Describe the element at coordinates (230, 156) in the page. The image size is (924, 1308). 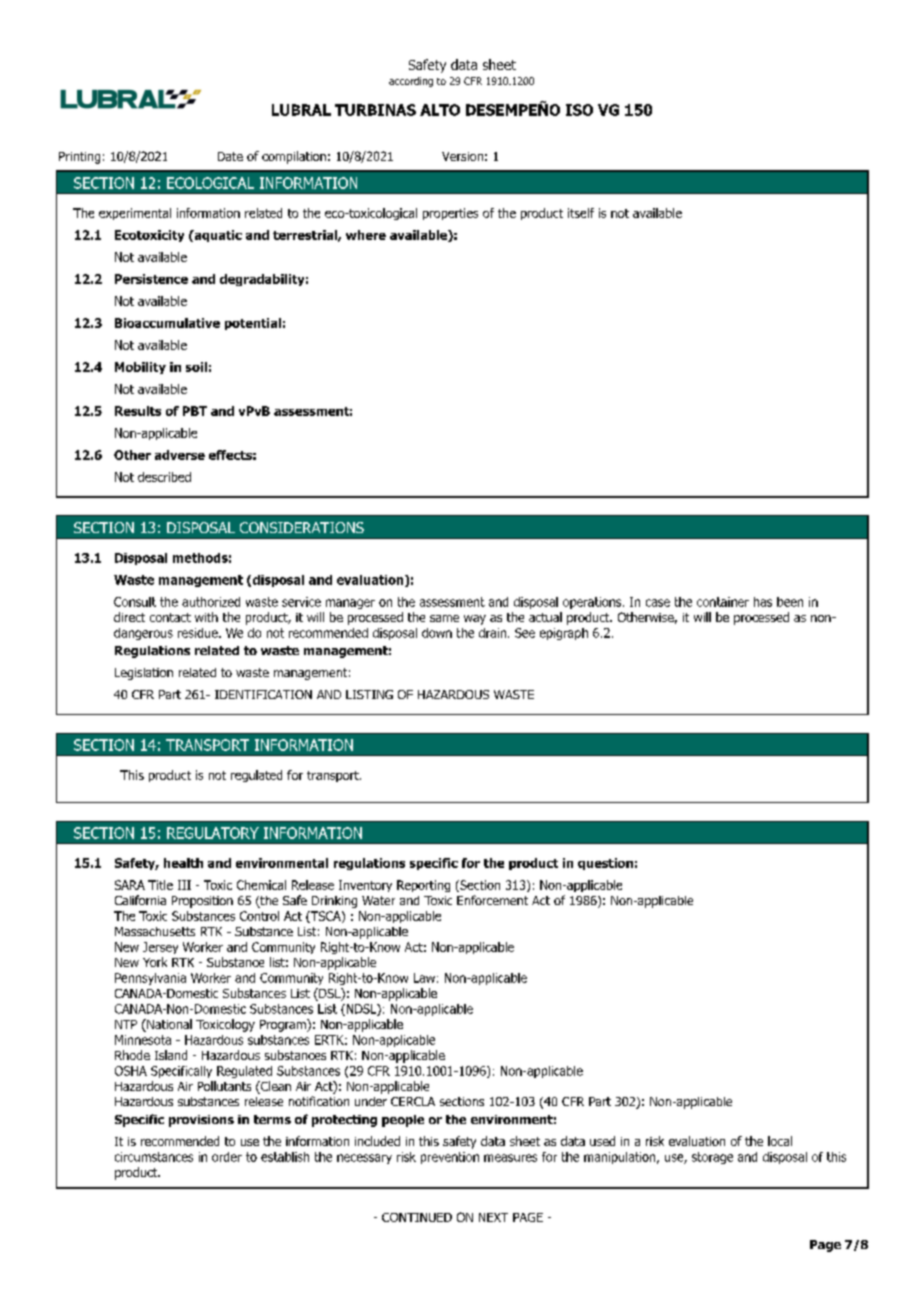
I see `Date` at that location.
